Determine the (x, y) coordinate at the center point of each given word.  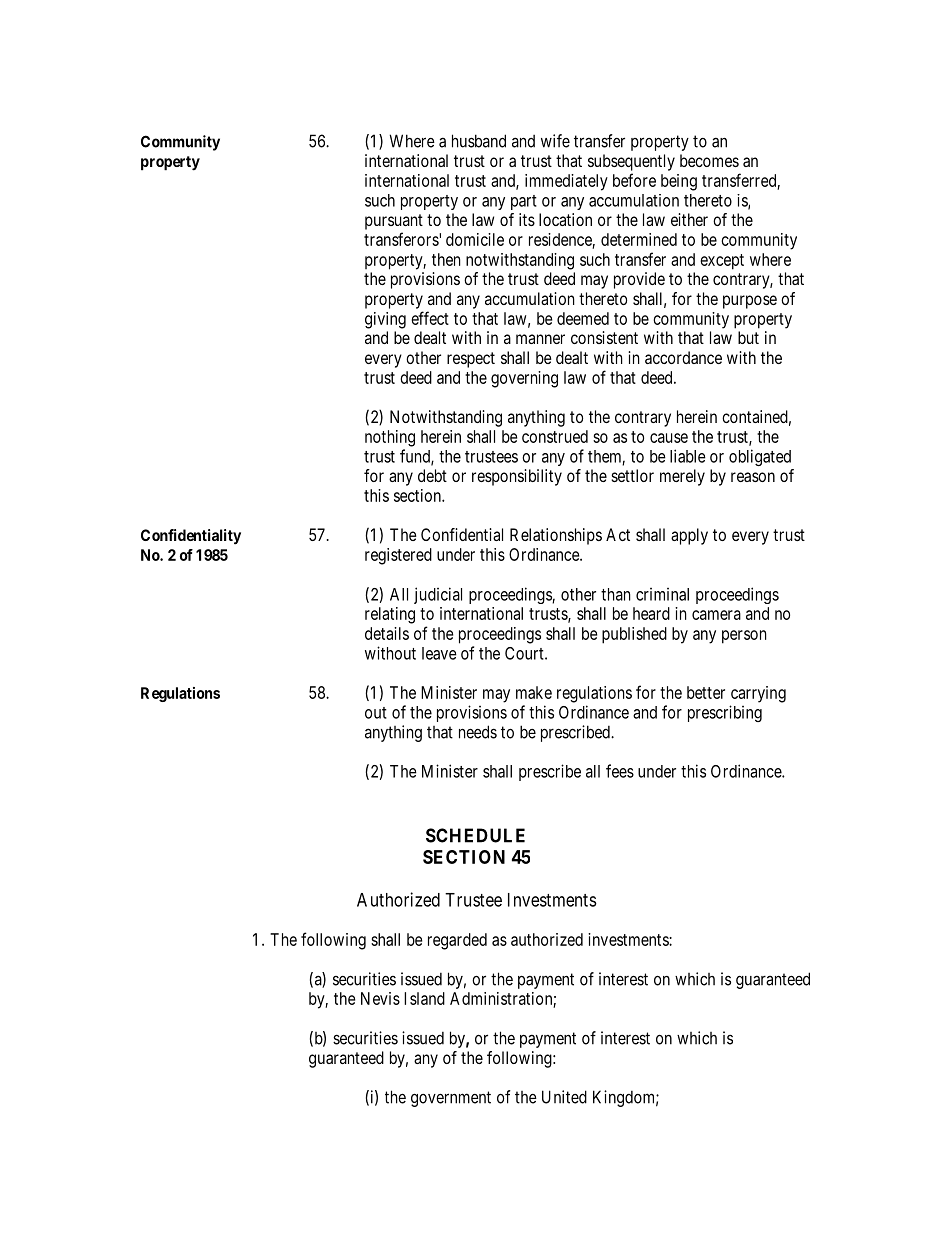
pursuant (394, 222)
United (564, 1097)
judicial (438, 595)
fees (620, 771)
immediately (566, 182)
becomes (709, 160)
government (451, 1099)
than (616, 594)
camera (716, 615)
